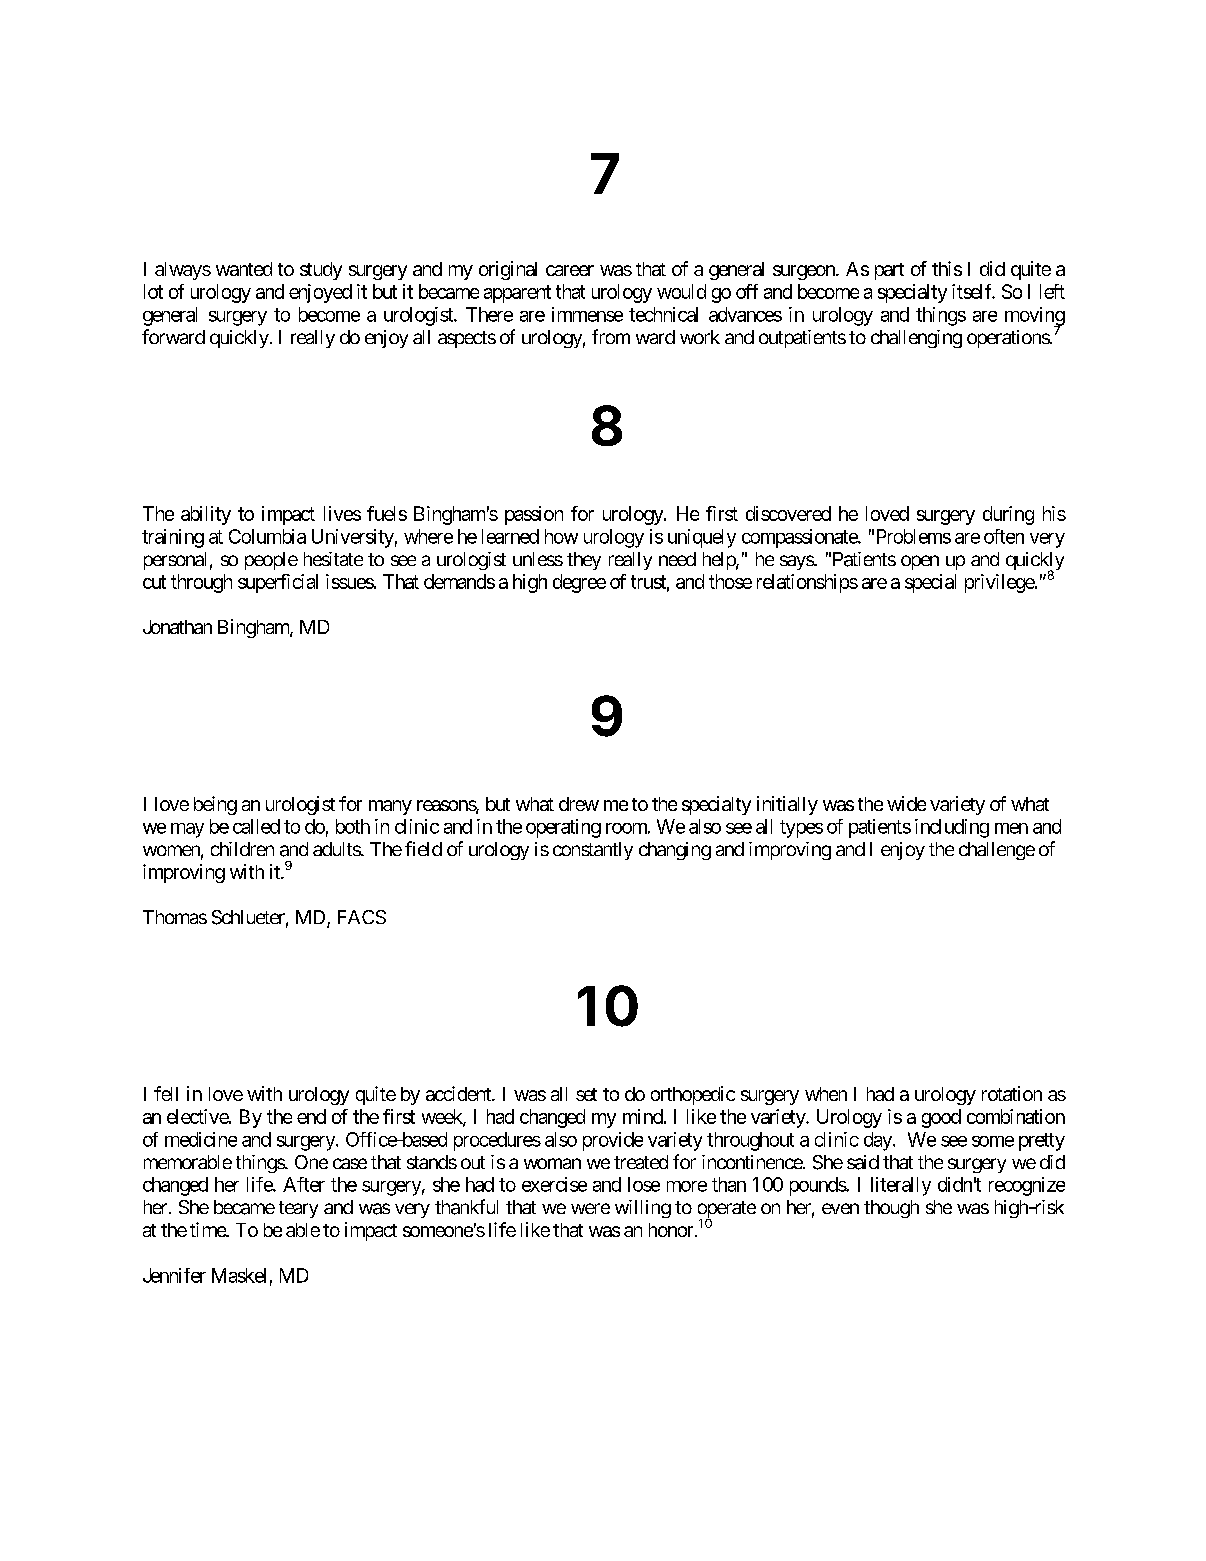 This page has height=1561, width=1206. I want to click on drew, so click(579, 804).
